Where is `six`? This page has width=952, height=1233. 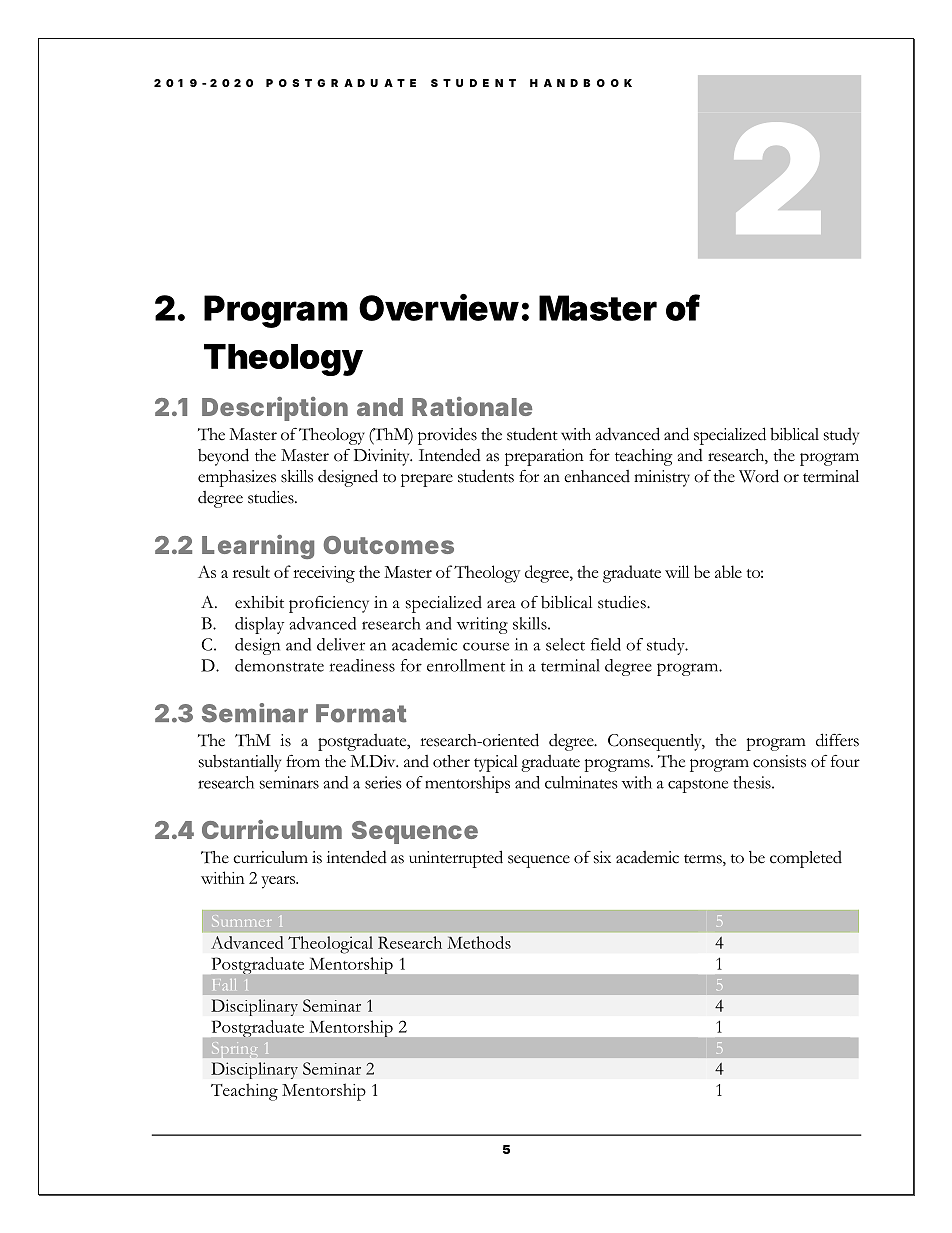 six is located at coordinates (602, 857).
